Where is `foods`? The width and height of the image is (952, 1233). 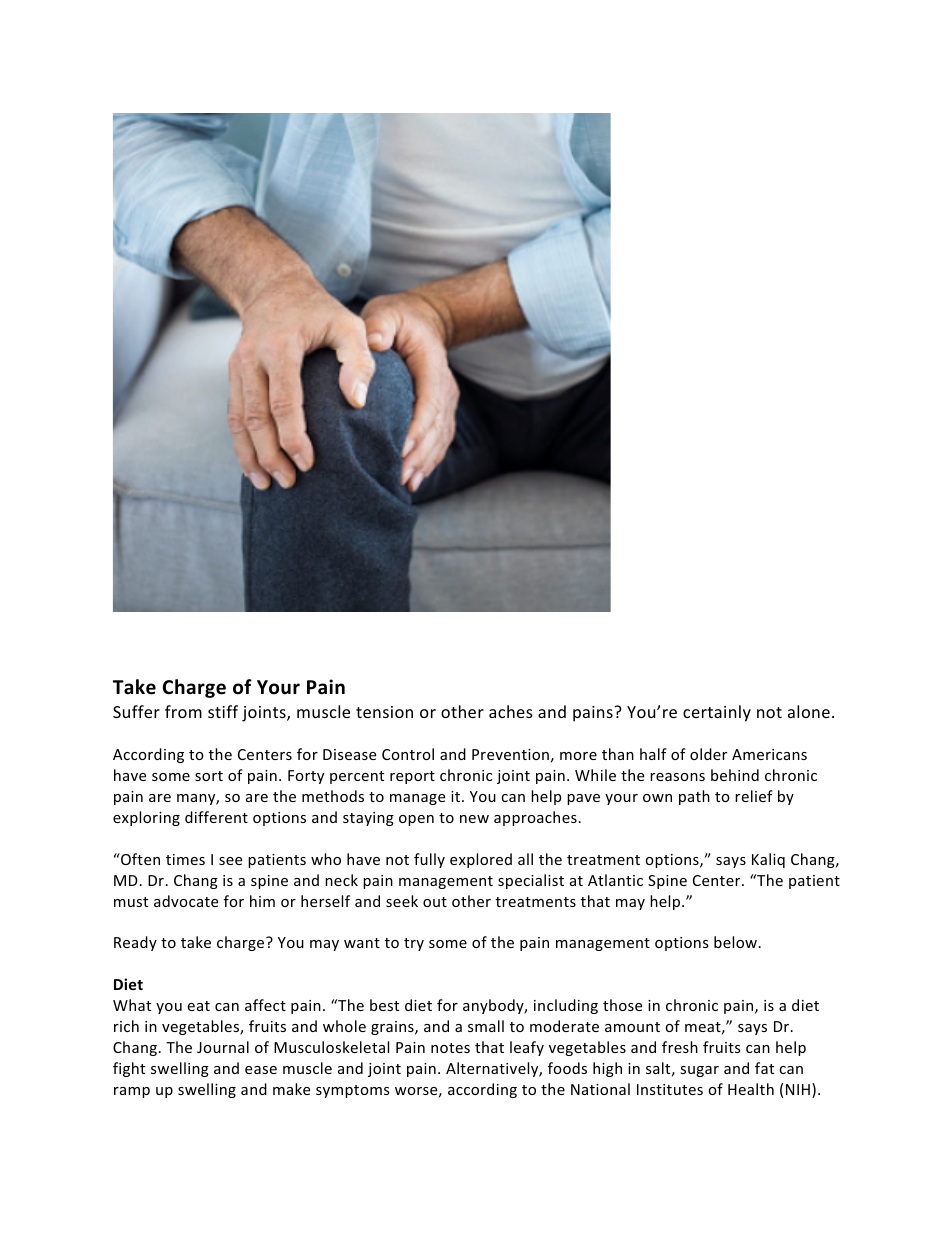 foods is located at coordinates (567, 1068).
